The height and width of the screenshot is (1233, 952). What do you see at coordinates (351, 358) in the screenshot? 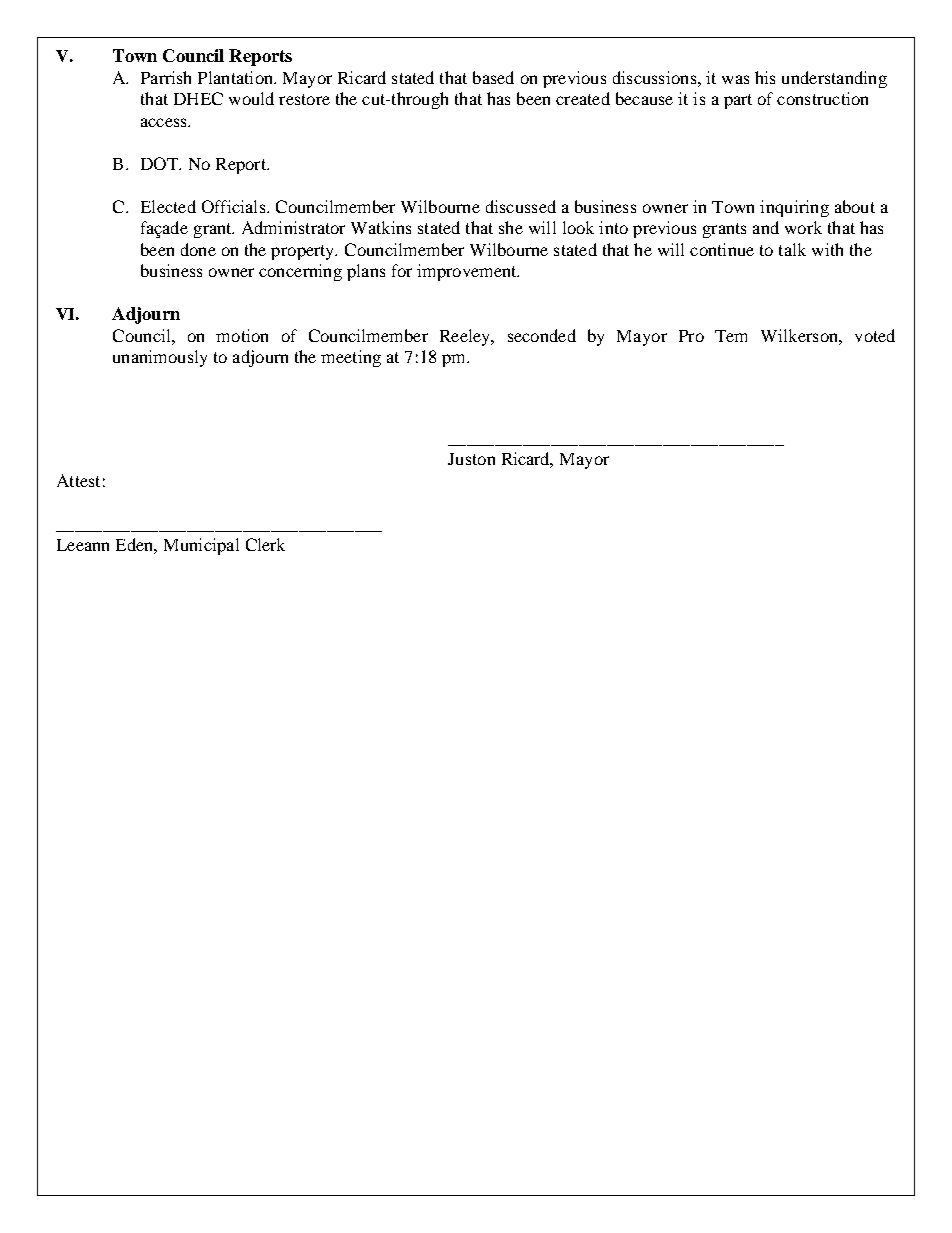
I see `meeting` at bounding box center [351, 358].
